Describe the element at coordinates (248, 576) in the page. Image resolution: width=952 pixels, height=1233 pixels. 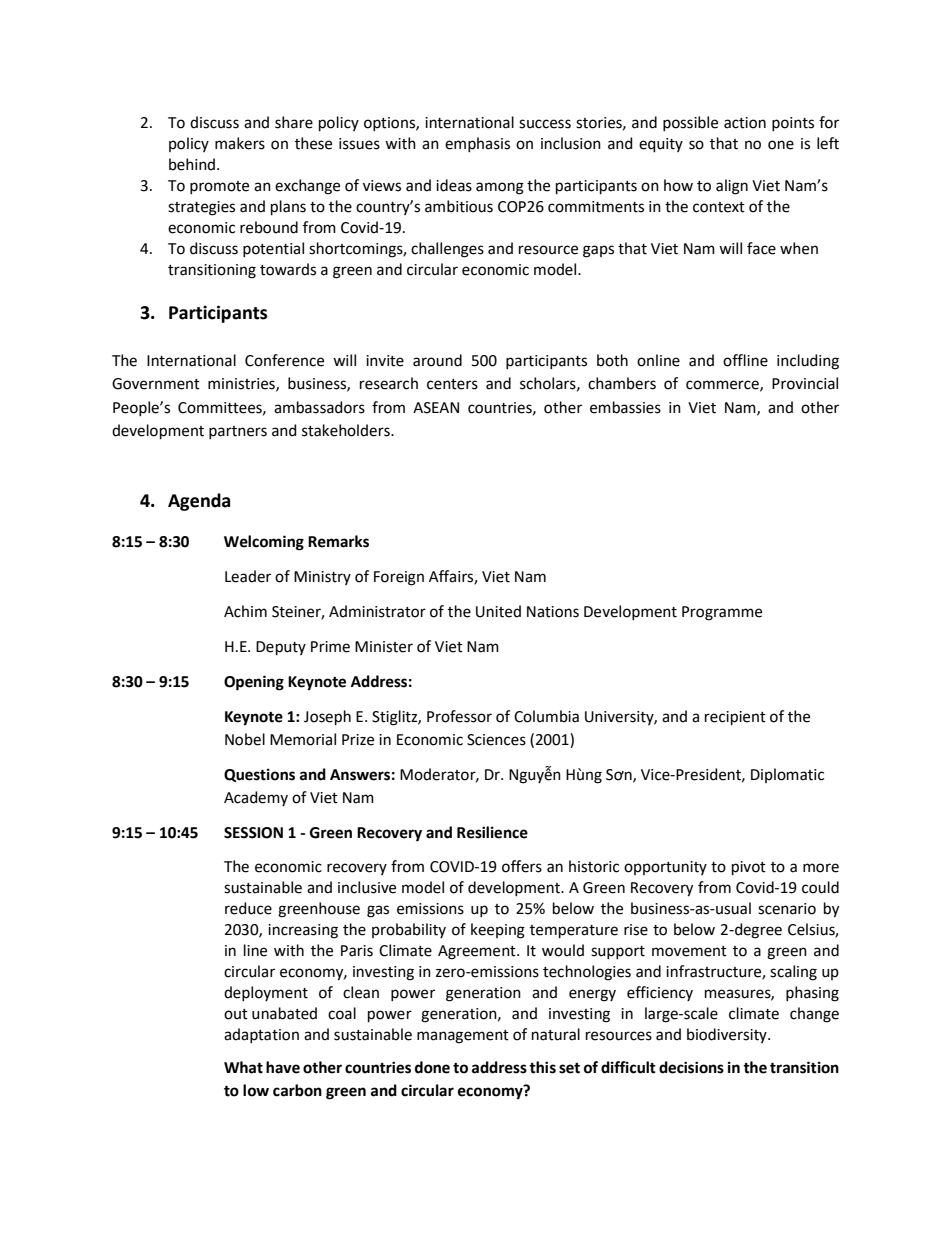
I see `Leader` at that location.
